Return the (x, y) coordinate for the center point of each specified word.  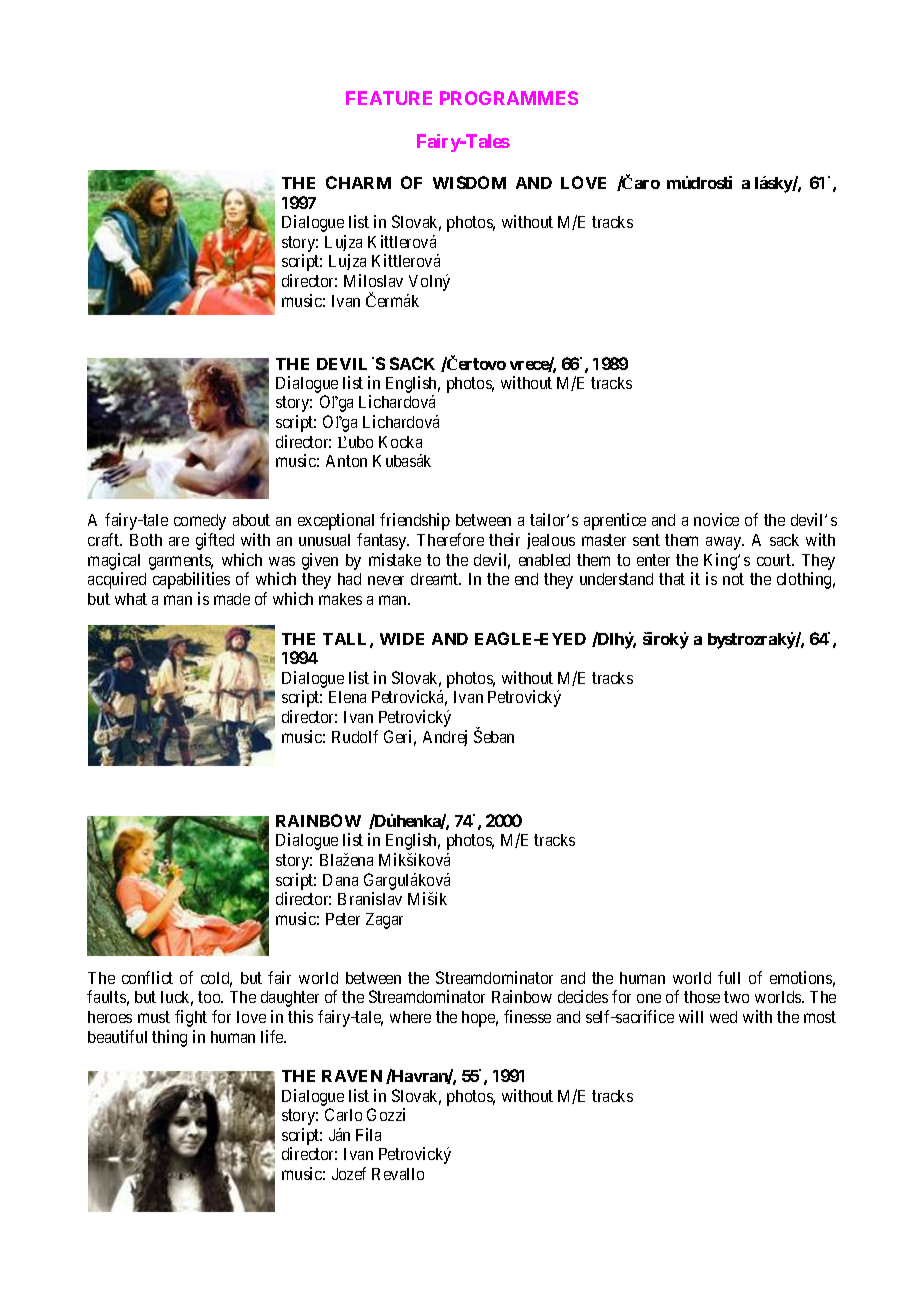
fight (191, 1018)
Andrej (445, 738)
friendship (415, 521)
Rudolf (355, 736)
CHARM (358, 182)
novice (716, 519)
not (733, 579)
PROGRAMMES (509, 98)
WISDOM (469, 182)
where (410, 1017)
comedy (200, 522)
